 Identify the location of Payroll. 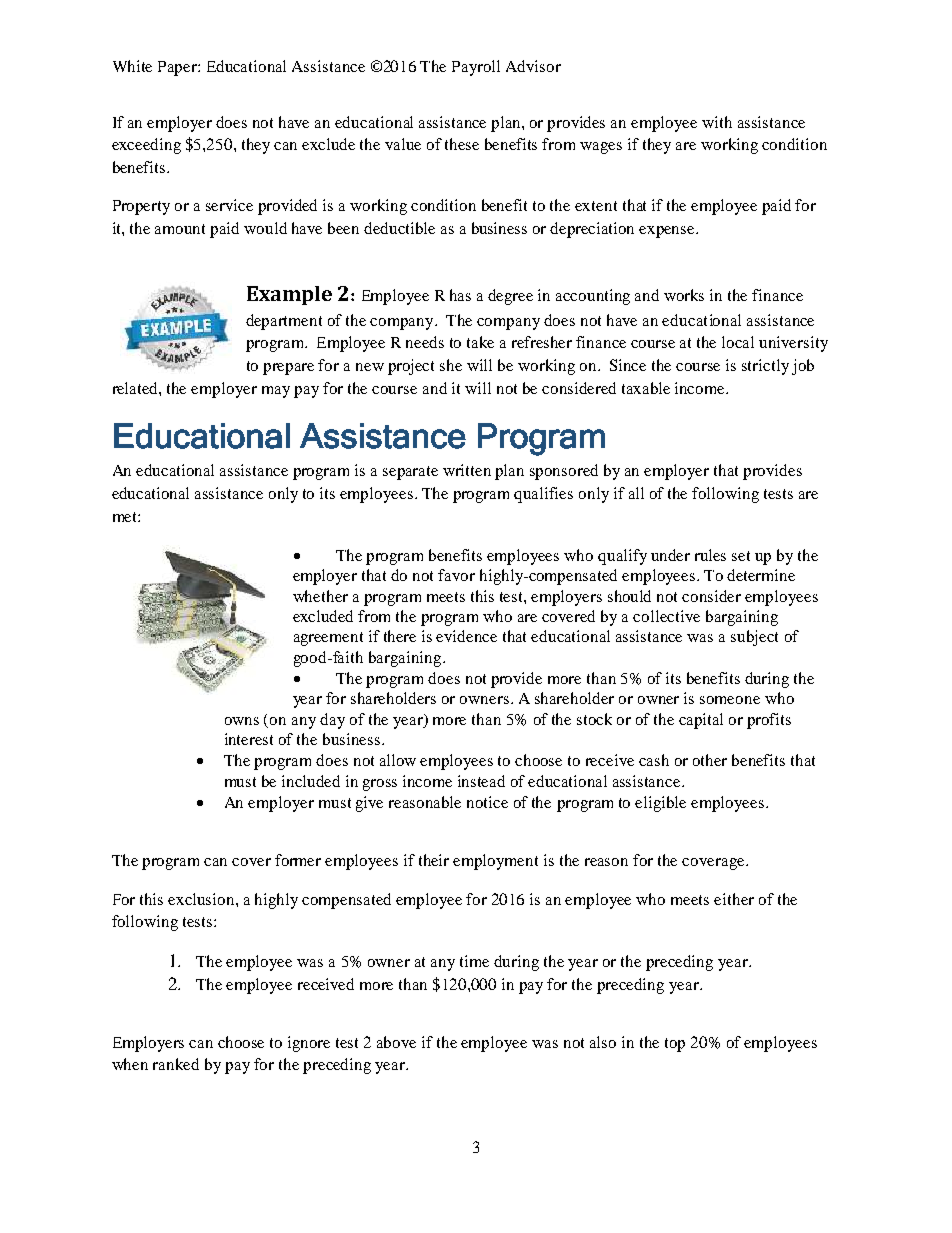
(476, 68).
